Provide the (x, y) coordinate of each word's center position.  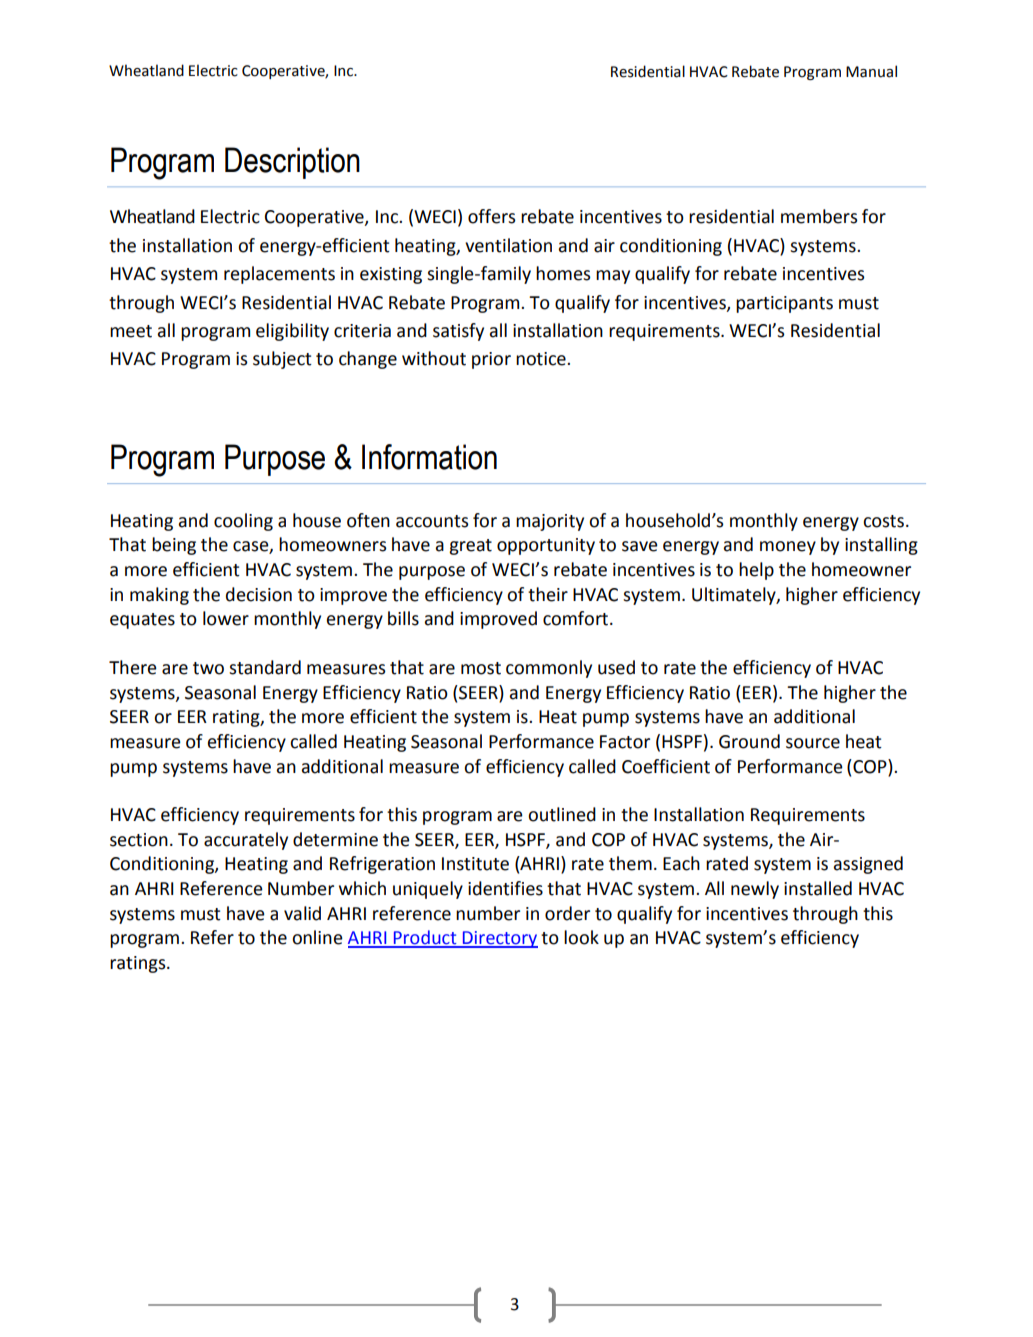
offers (491, 216)
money (788, 548)
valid (302, 913)
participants (784, 304)
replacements (279, 275)
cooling (243, 522)
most (481, 668)
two (208, 668)
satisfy (458, 332)
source (813, 743)
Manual (871, 71)
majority (550, 522)
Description (292, 163)
